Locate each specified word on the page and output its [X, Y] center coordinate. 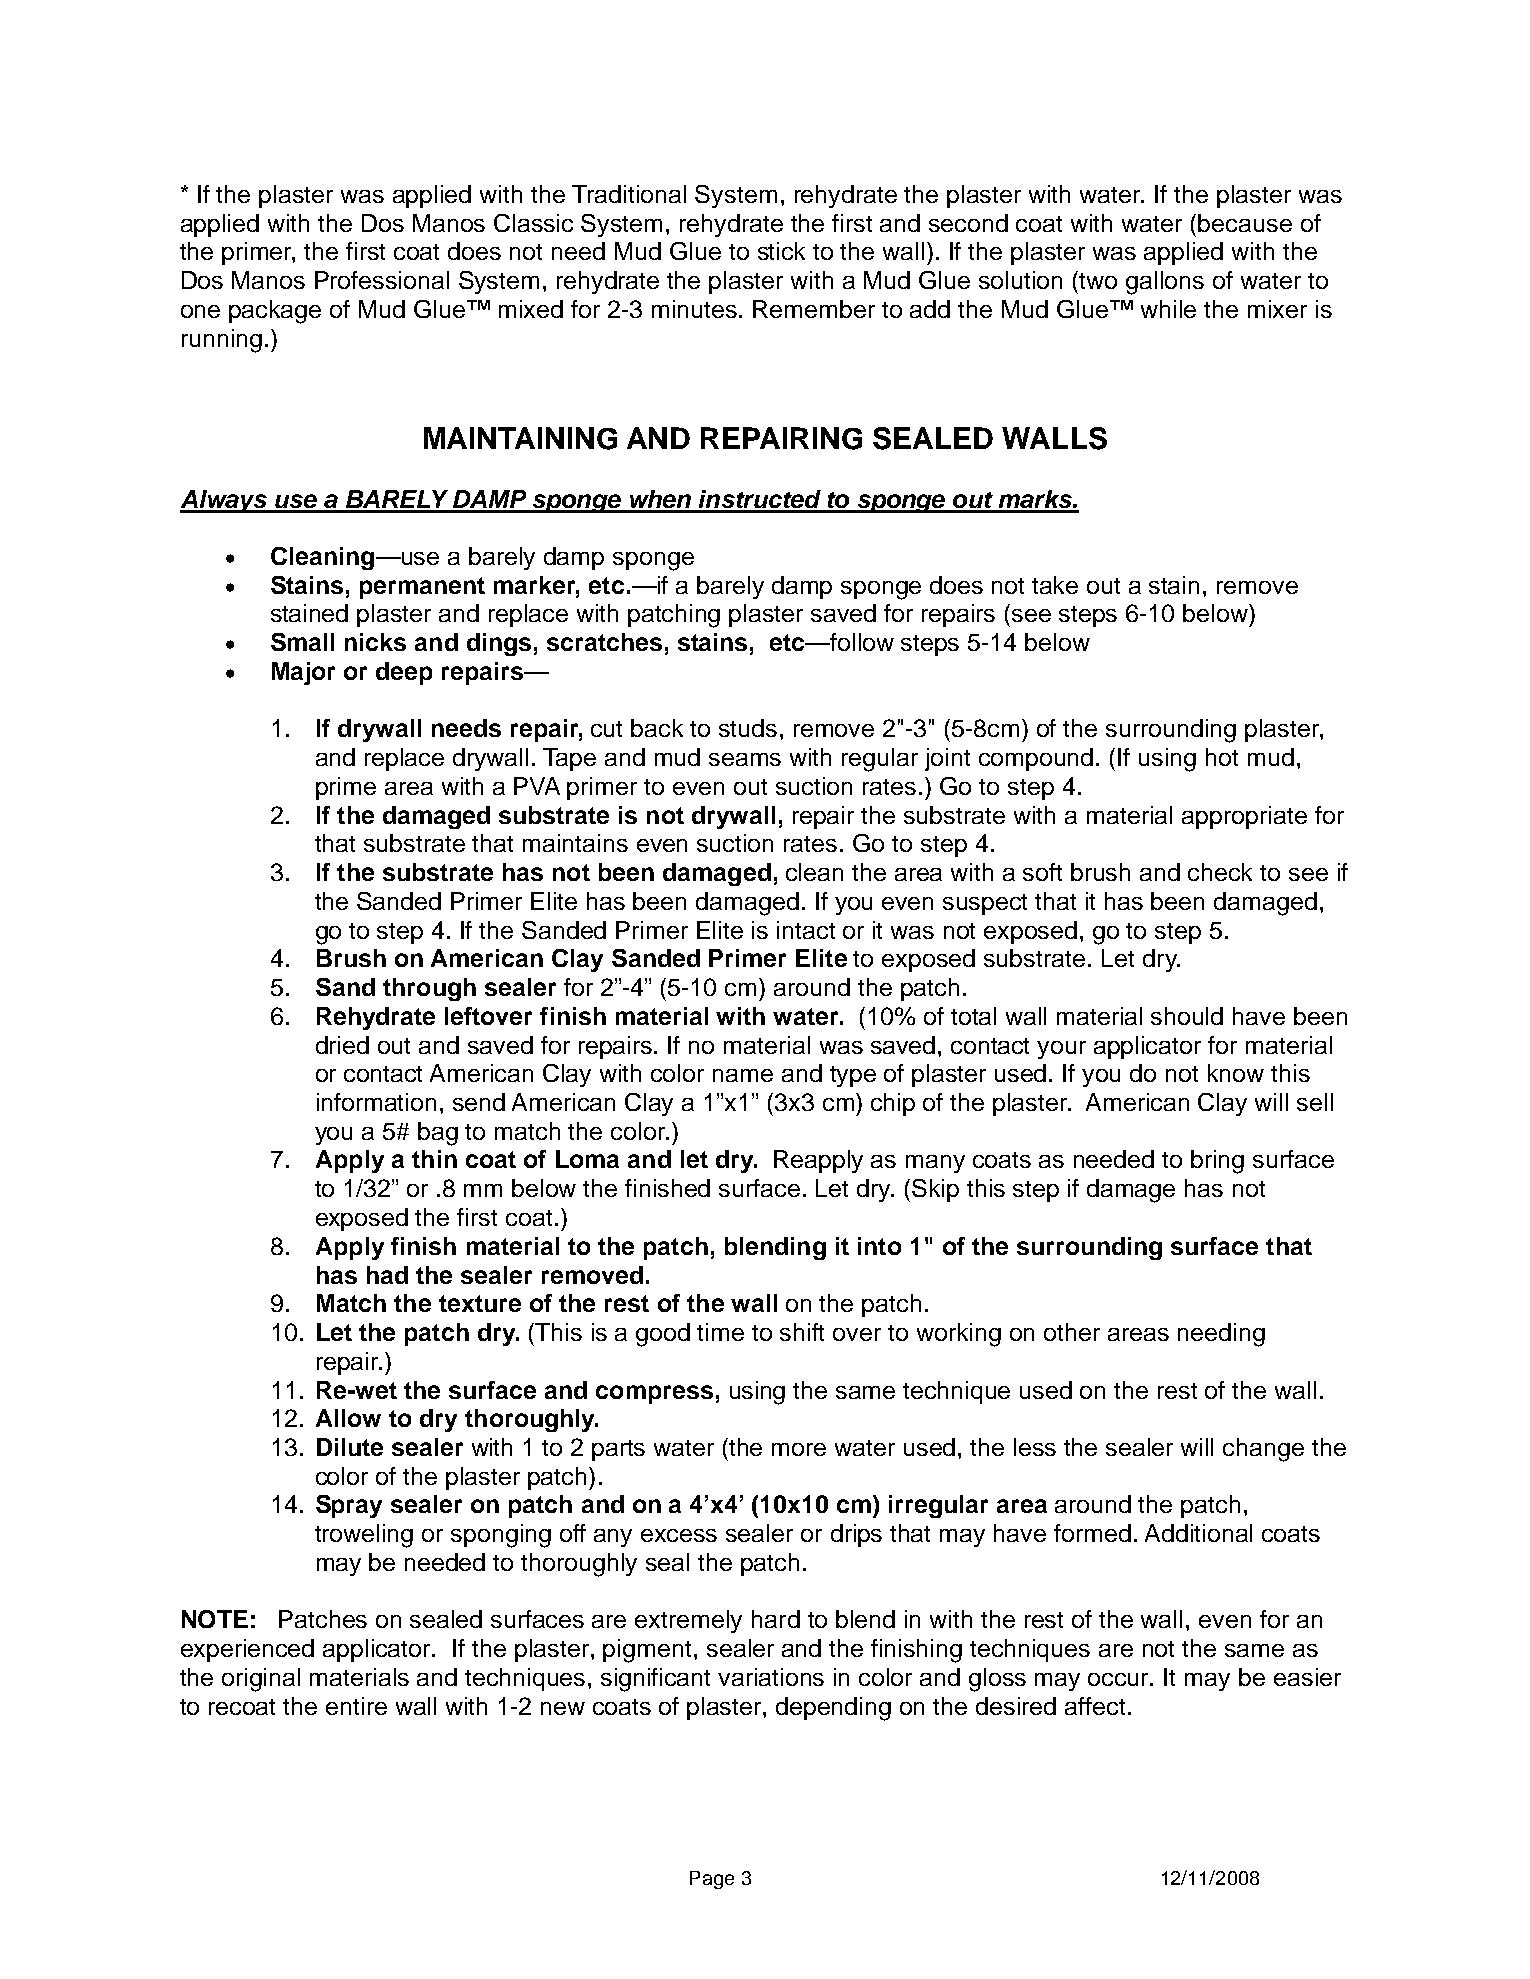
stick [781, 251]
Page [712, 1880]
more [799, 1449]
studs [748, 728]
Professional [382, 280]
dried [342, 1045]
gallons [1165, 283]
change [1263, 1450]
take [1055, 585]
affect [1095, 1706]
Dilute [350, 1447]
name [743, 1075]
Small [302, 642]
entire [356, 1706]
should [1187, 1016]
